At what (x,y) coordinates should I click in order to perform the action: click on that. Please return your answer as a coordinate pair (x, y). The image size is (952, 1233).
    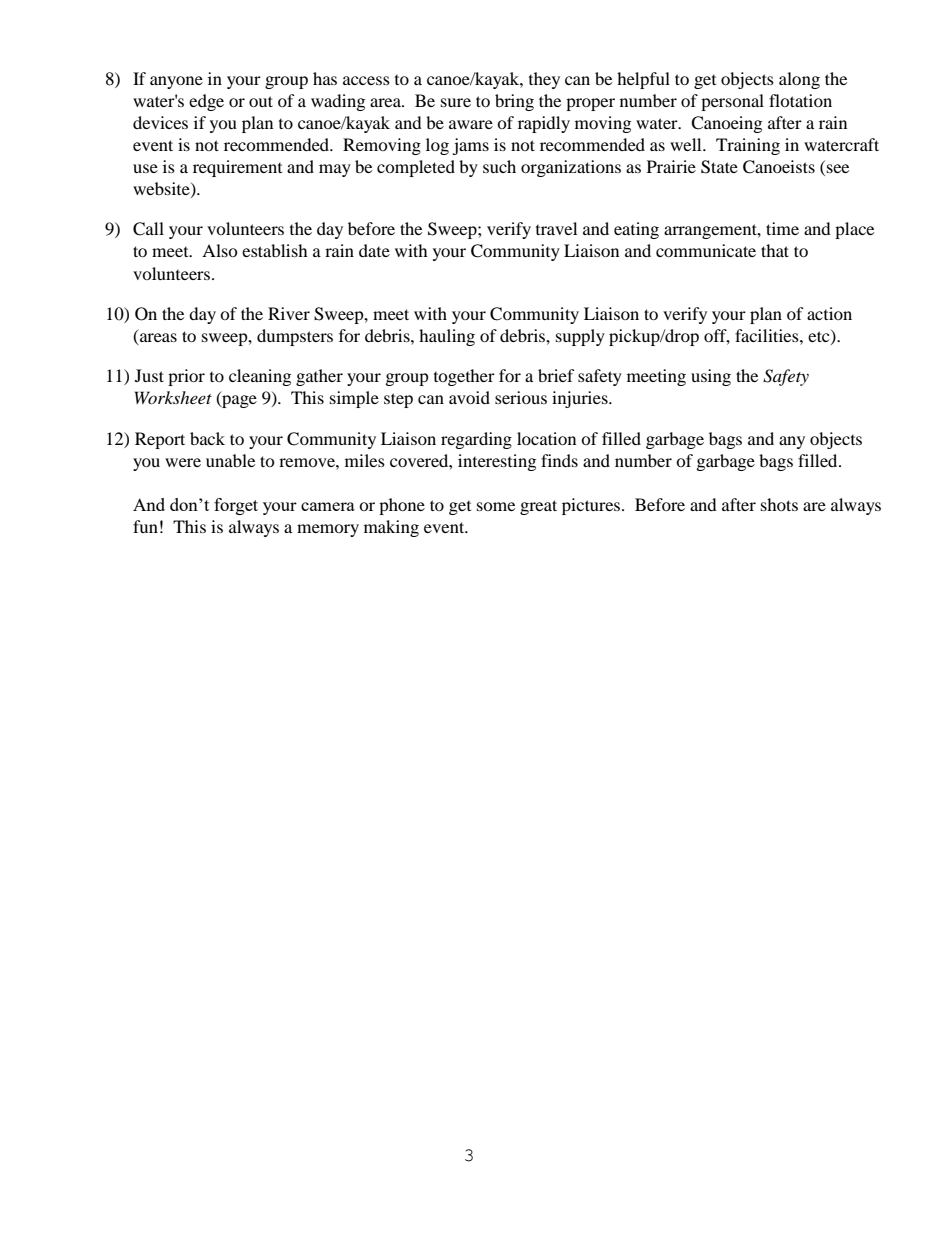
    Looking at the image, I should click on (775, 250).
